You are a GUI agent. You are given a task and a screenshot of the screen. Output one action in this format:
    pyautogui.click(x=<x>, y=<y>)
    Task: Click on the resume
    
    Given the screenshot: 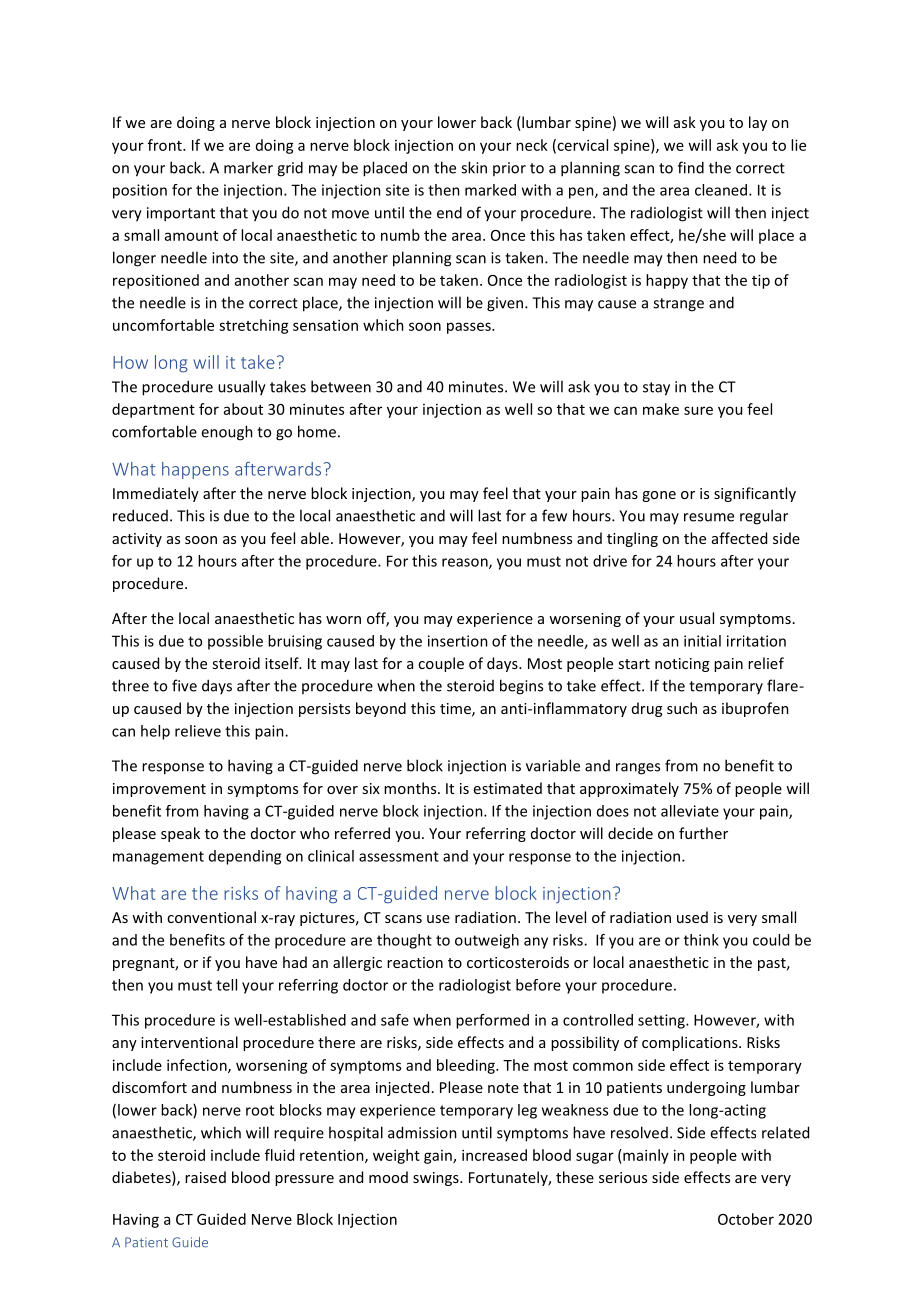 What is the action you would take?
    pyautogui.click(x=709, y=517)
